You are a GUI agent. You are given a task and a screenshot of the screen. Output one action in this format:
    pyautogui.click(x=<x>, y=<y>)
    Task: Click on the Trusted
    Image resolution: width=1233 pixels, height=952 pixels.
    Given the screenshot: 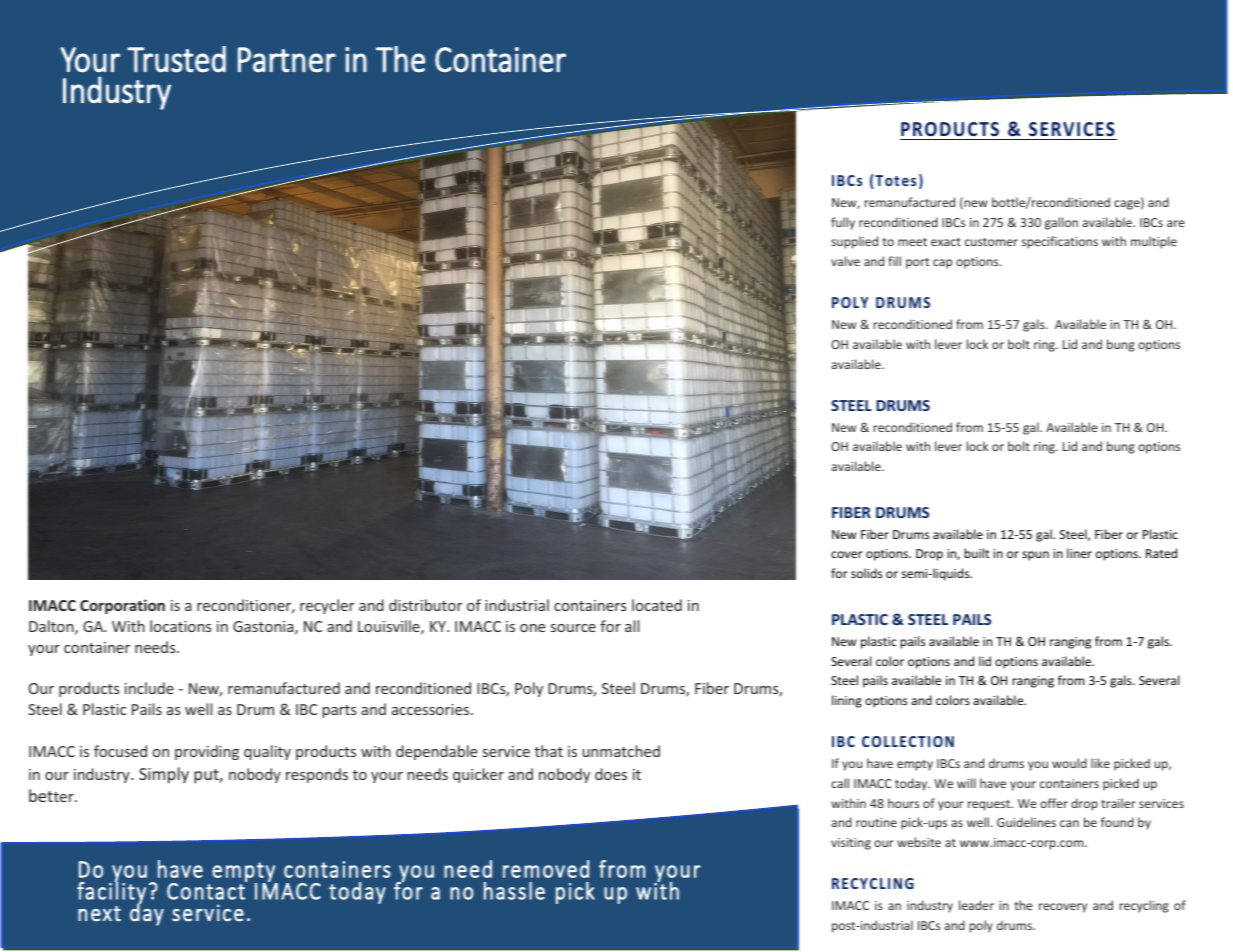 What is the action you would take?
    pyautogui.click(x=176, y=59)
